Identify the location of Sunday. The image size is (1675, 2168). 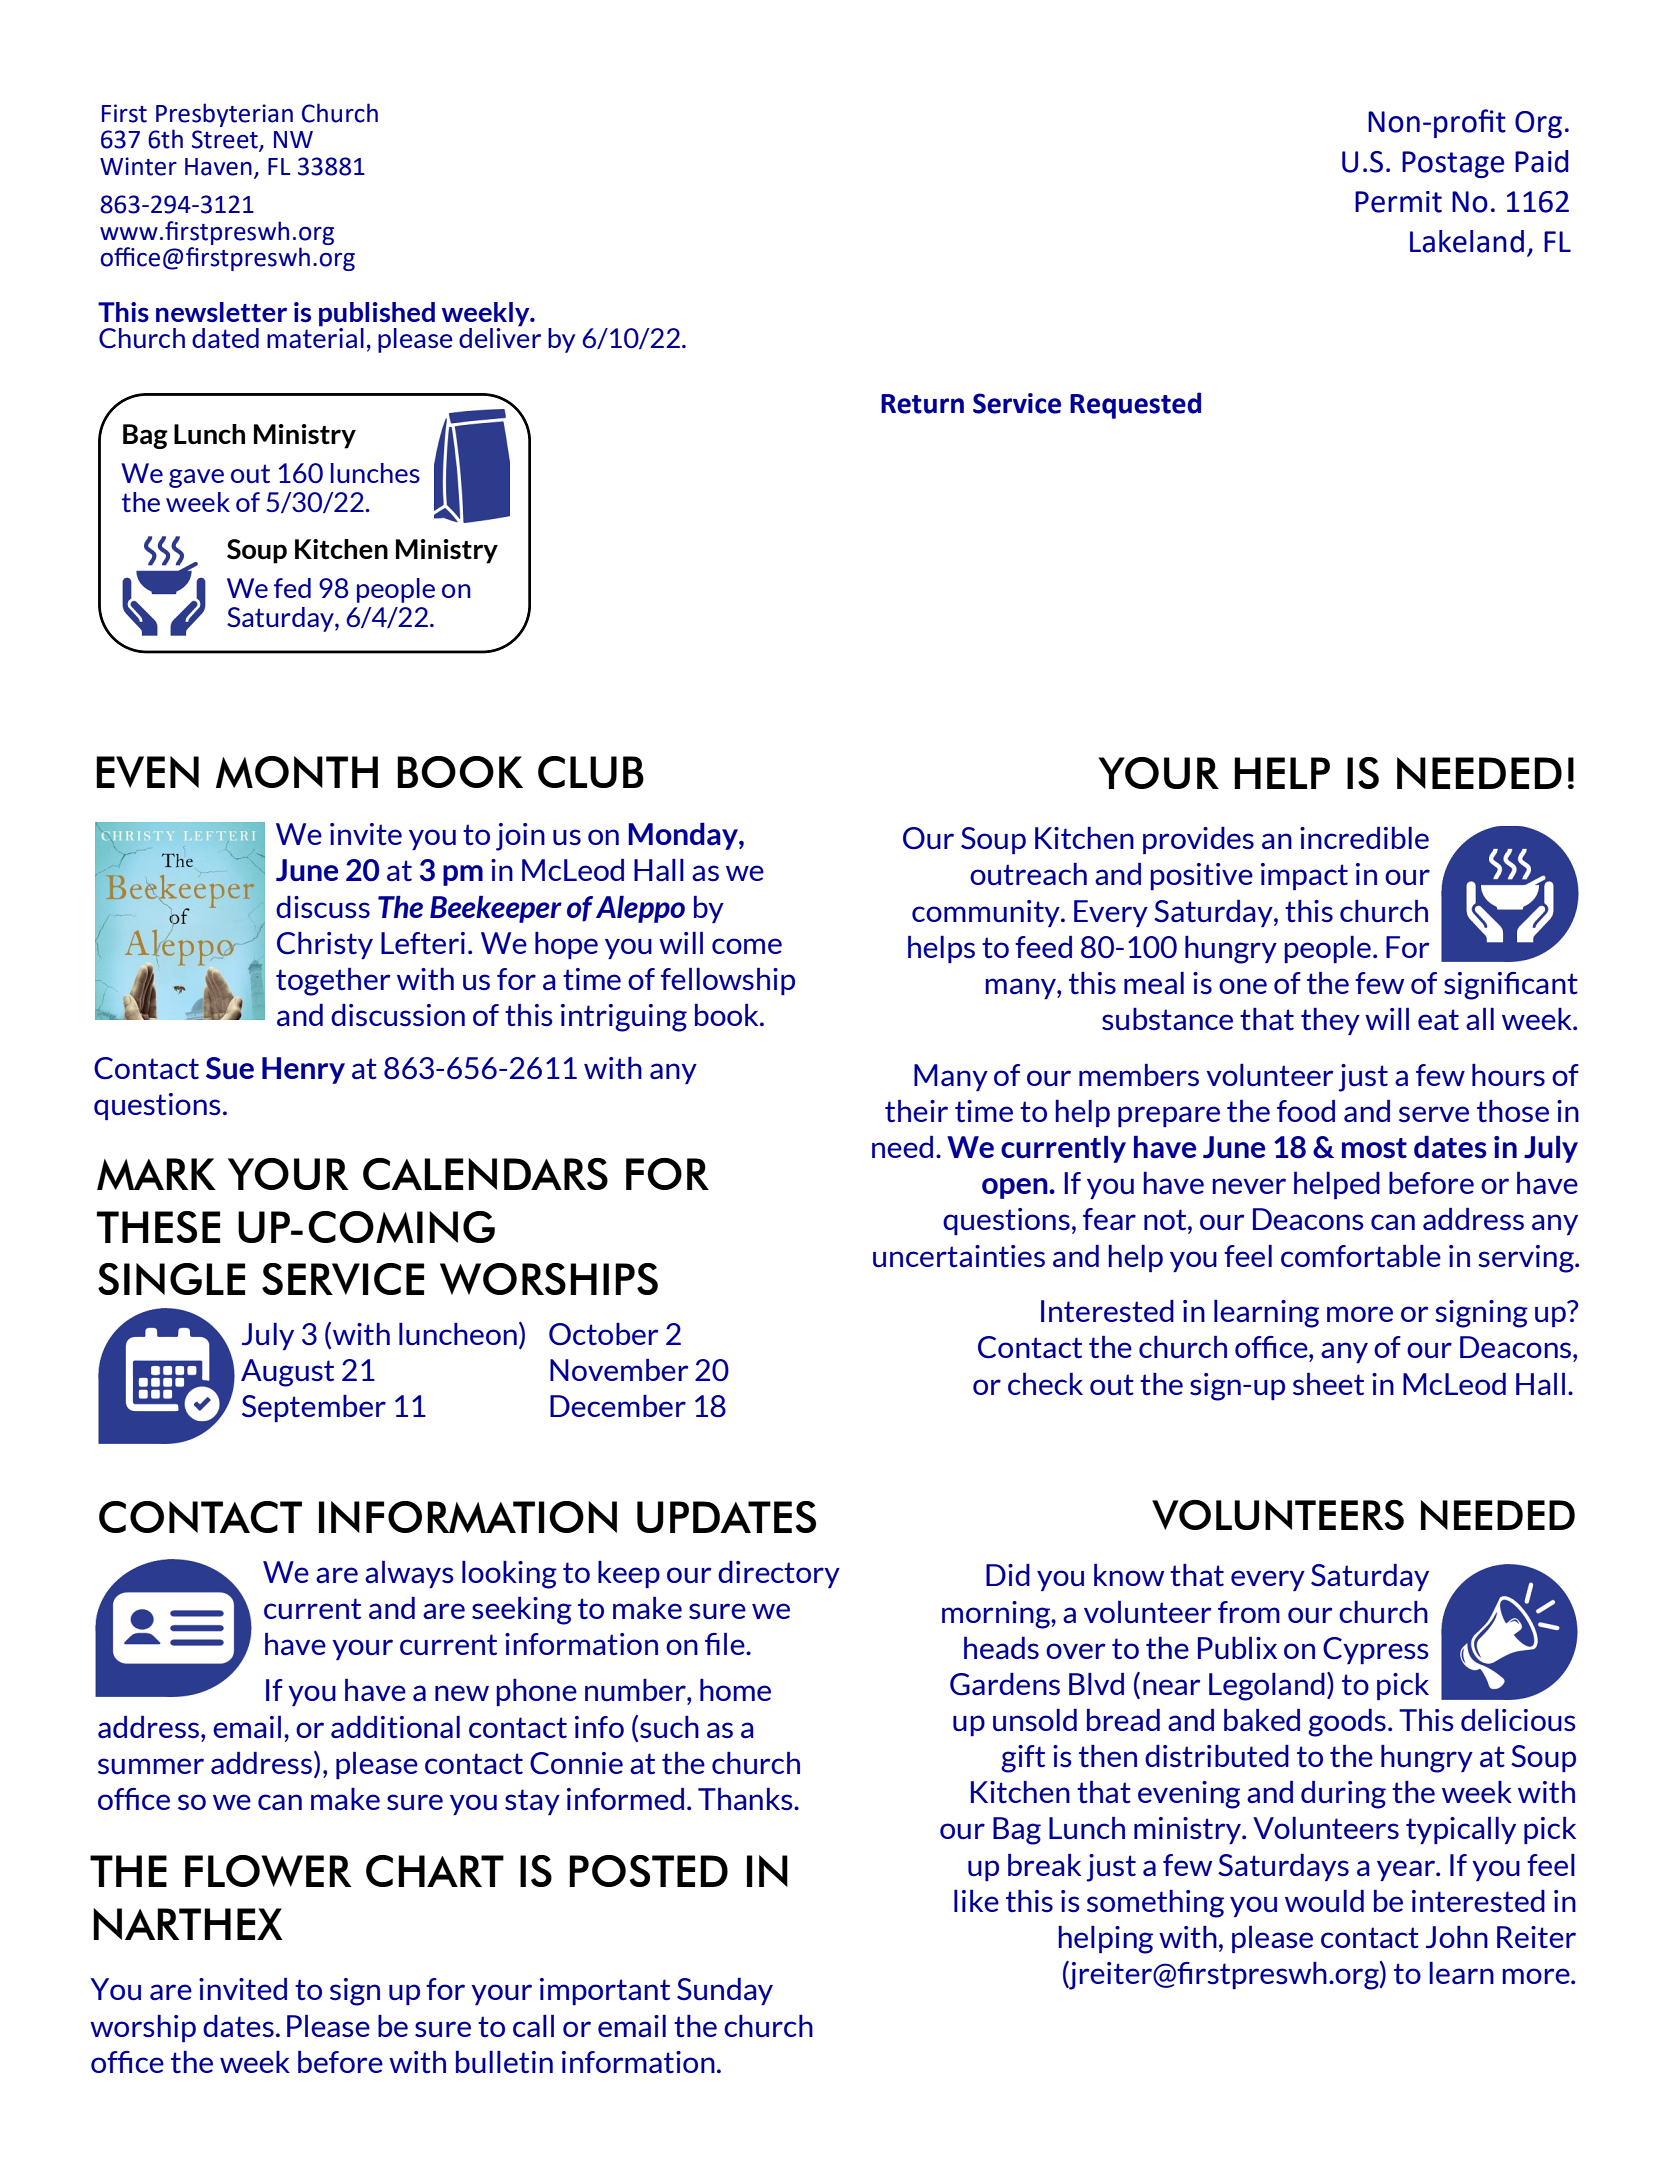
(725, 1991).
